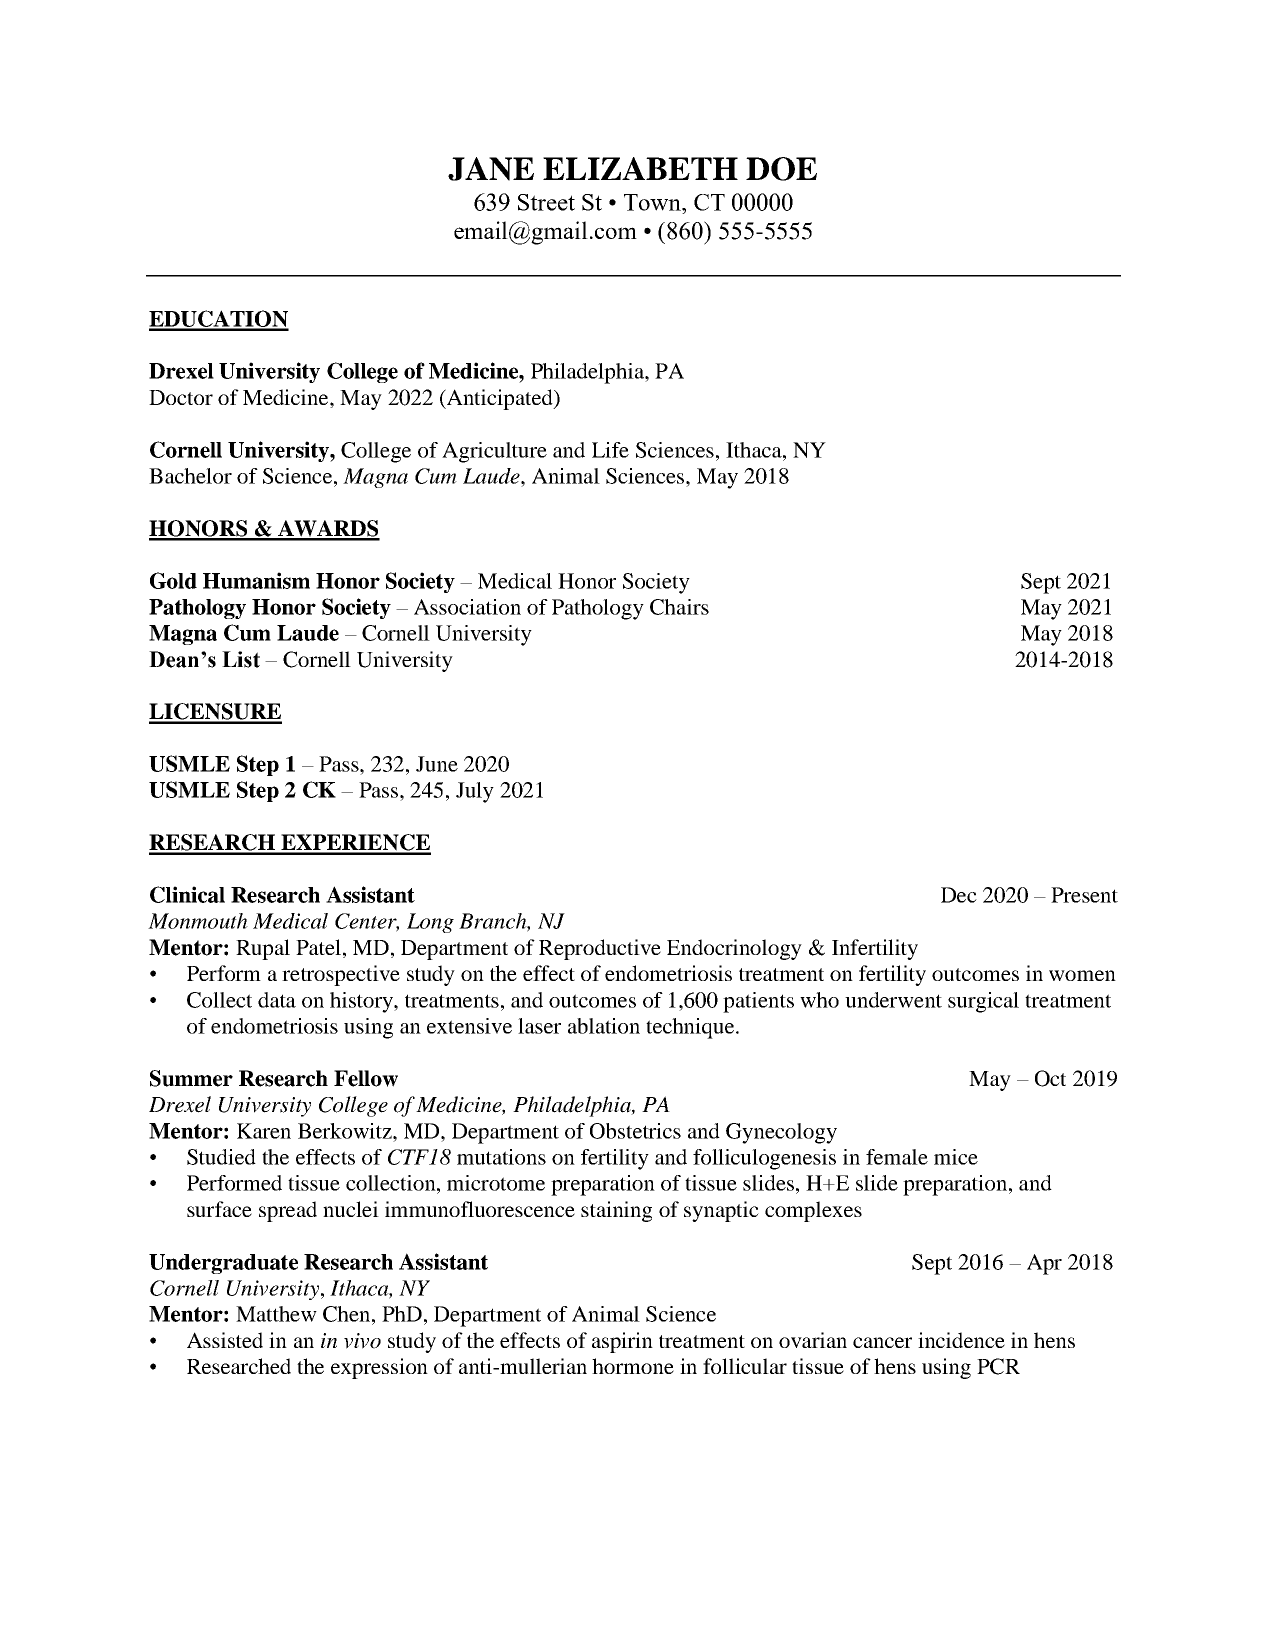  What do you see at coordinates (679, 607) in the screenshot?
I see `Chairs` at bounding box center [679, 607].
